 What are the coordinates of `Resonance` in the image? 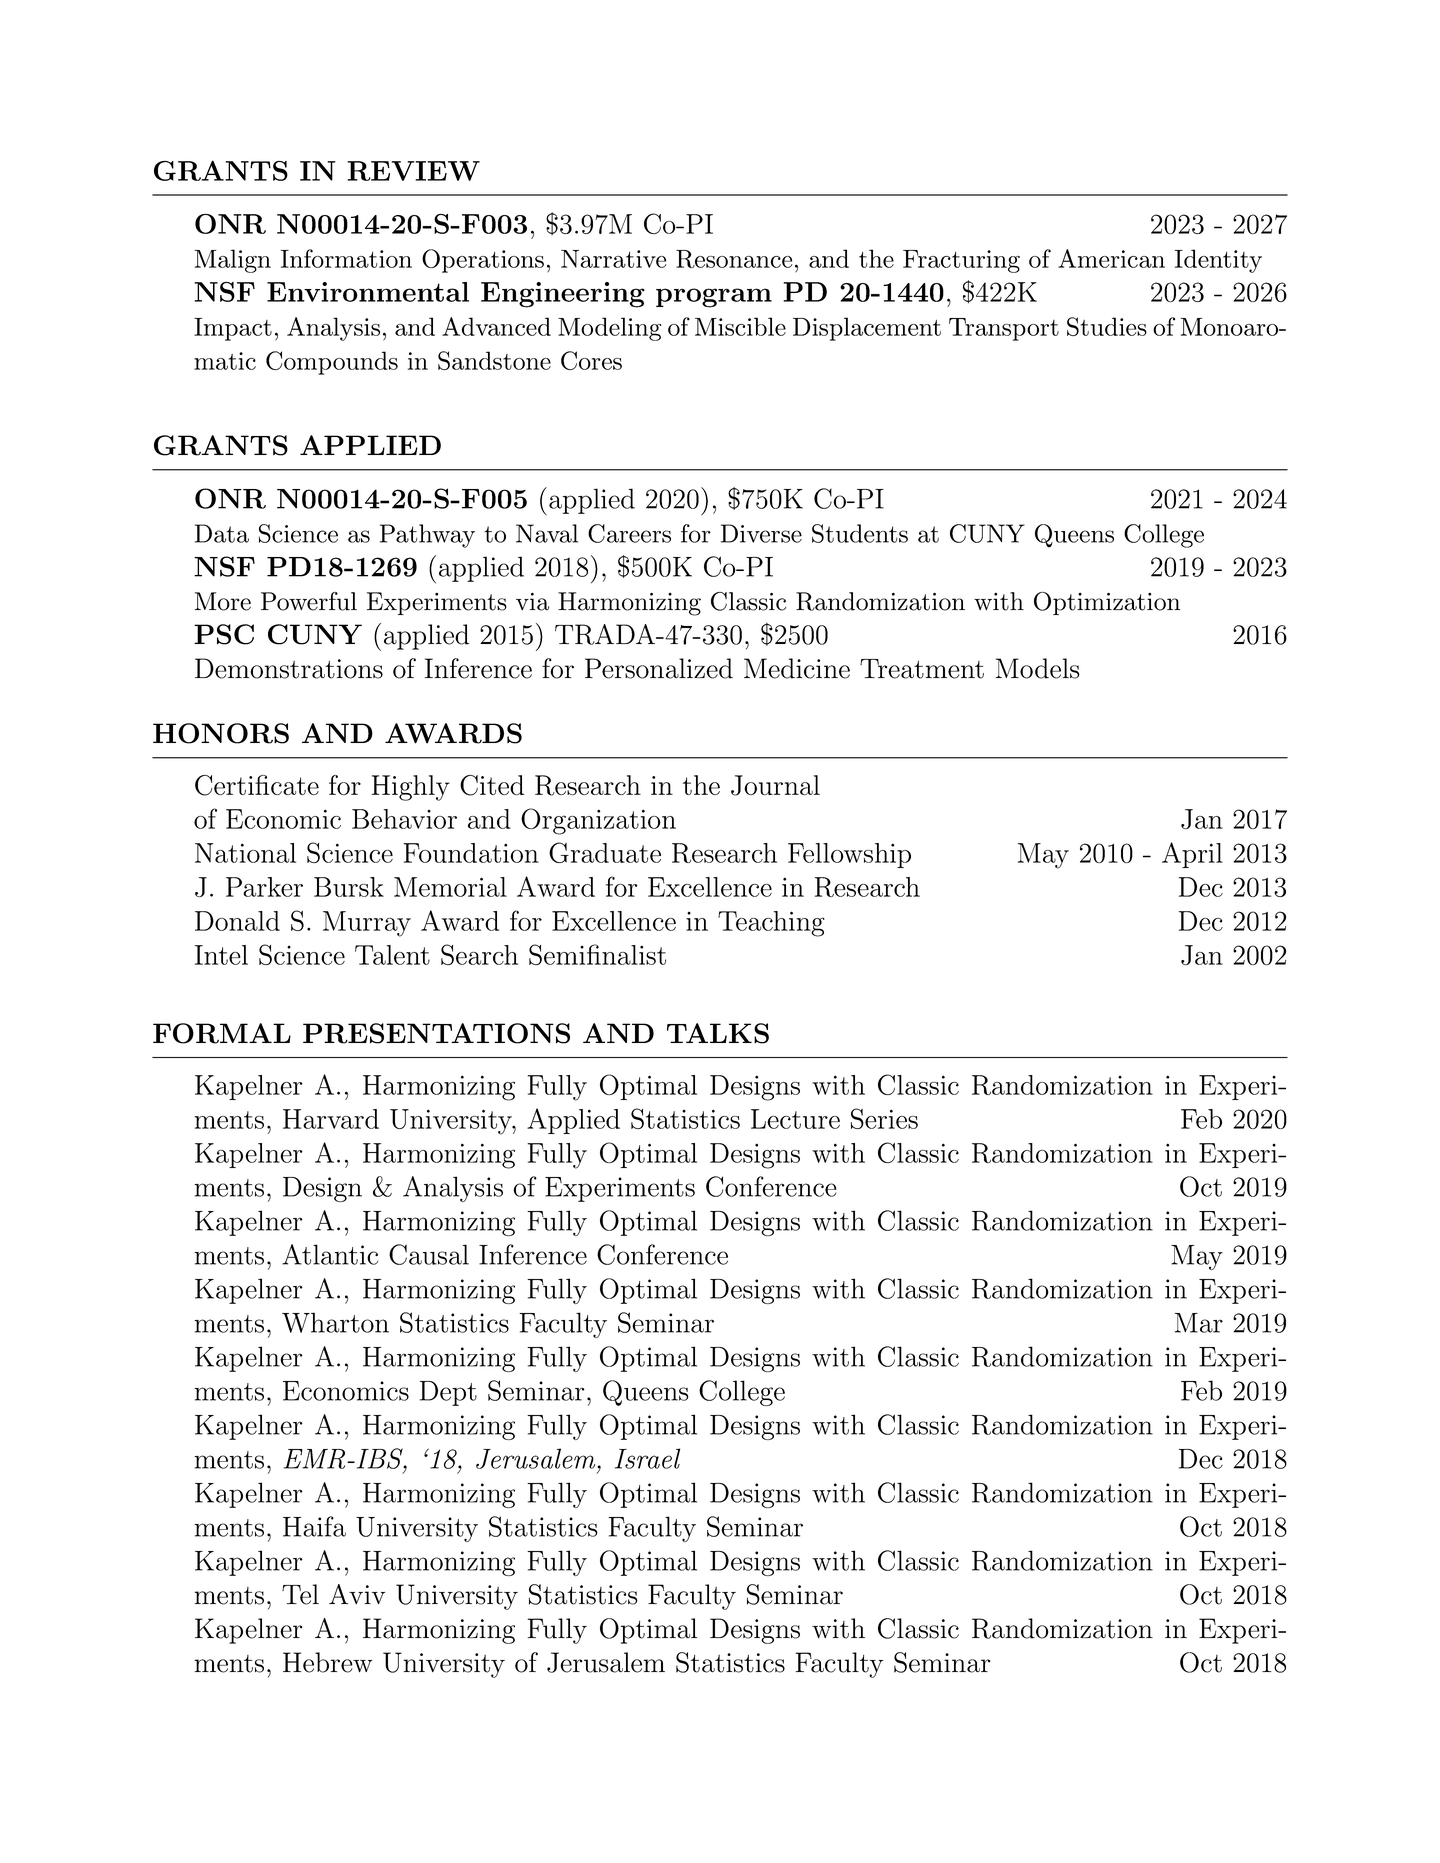 It's located at (734, 259).
